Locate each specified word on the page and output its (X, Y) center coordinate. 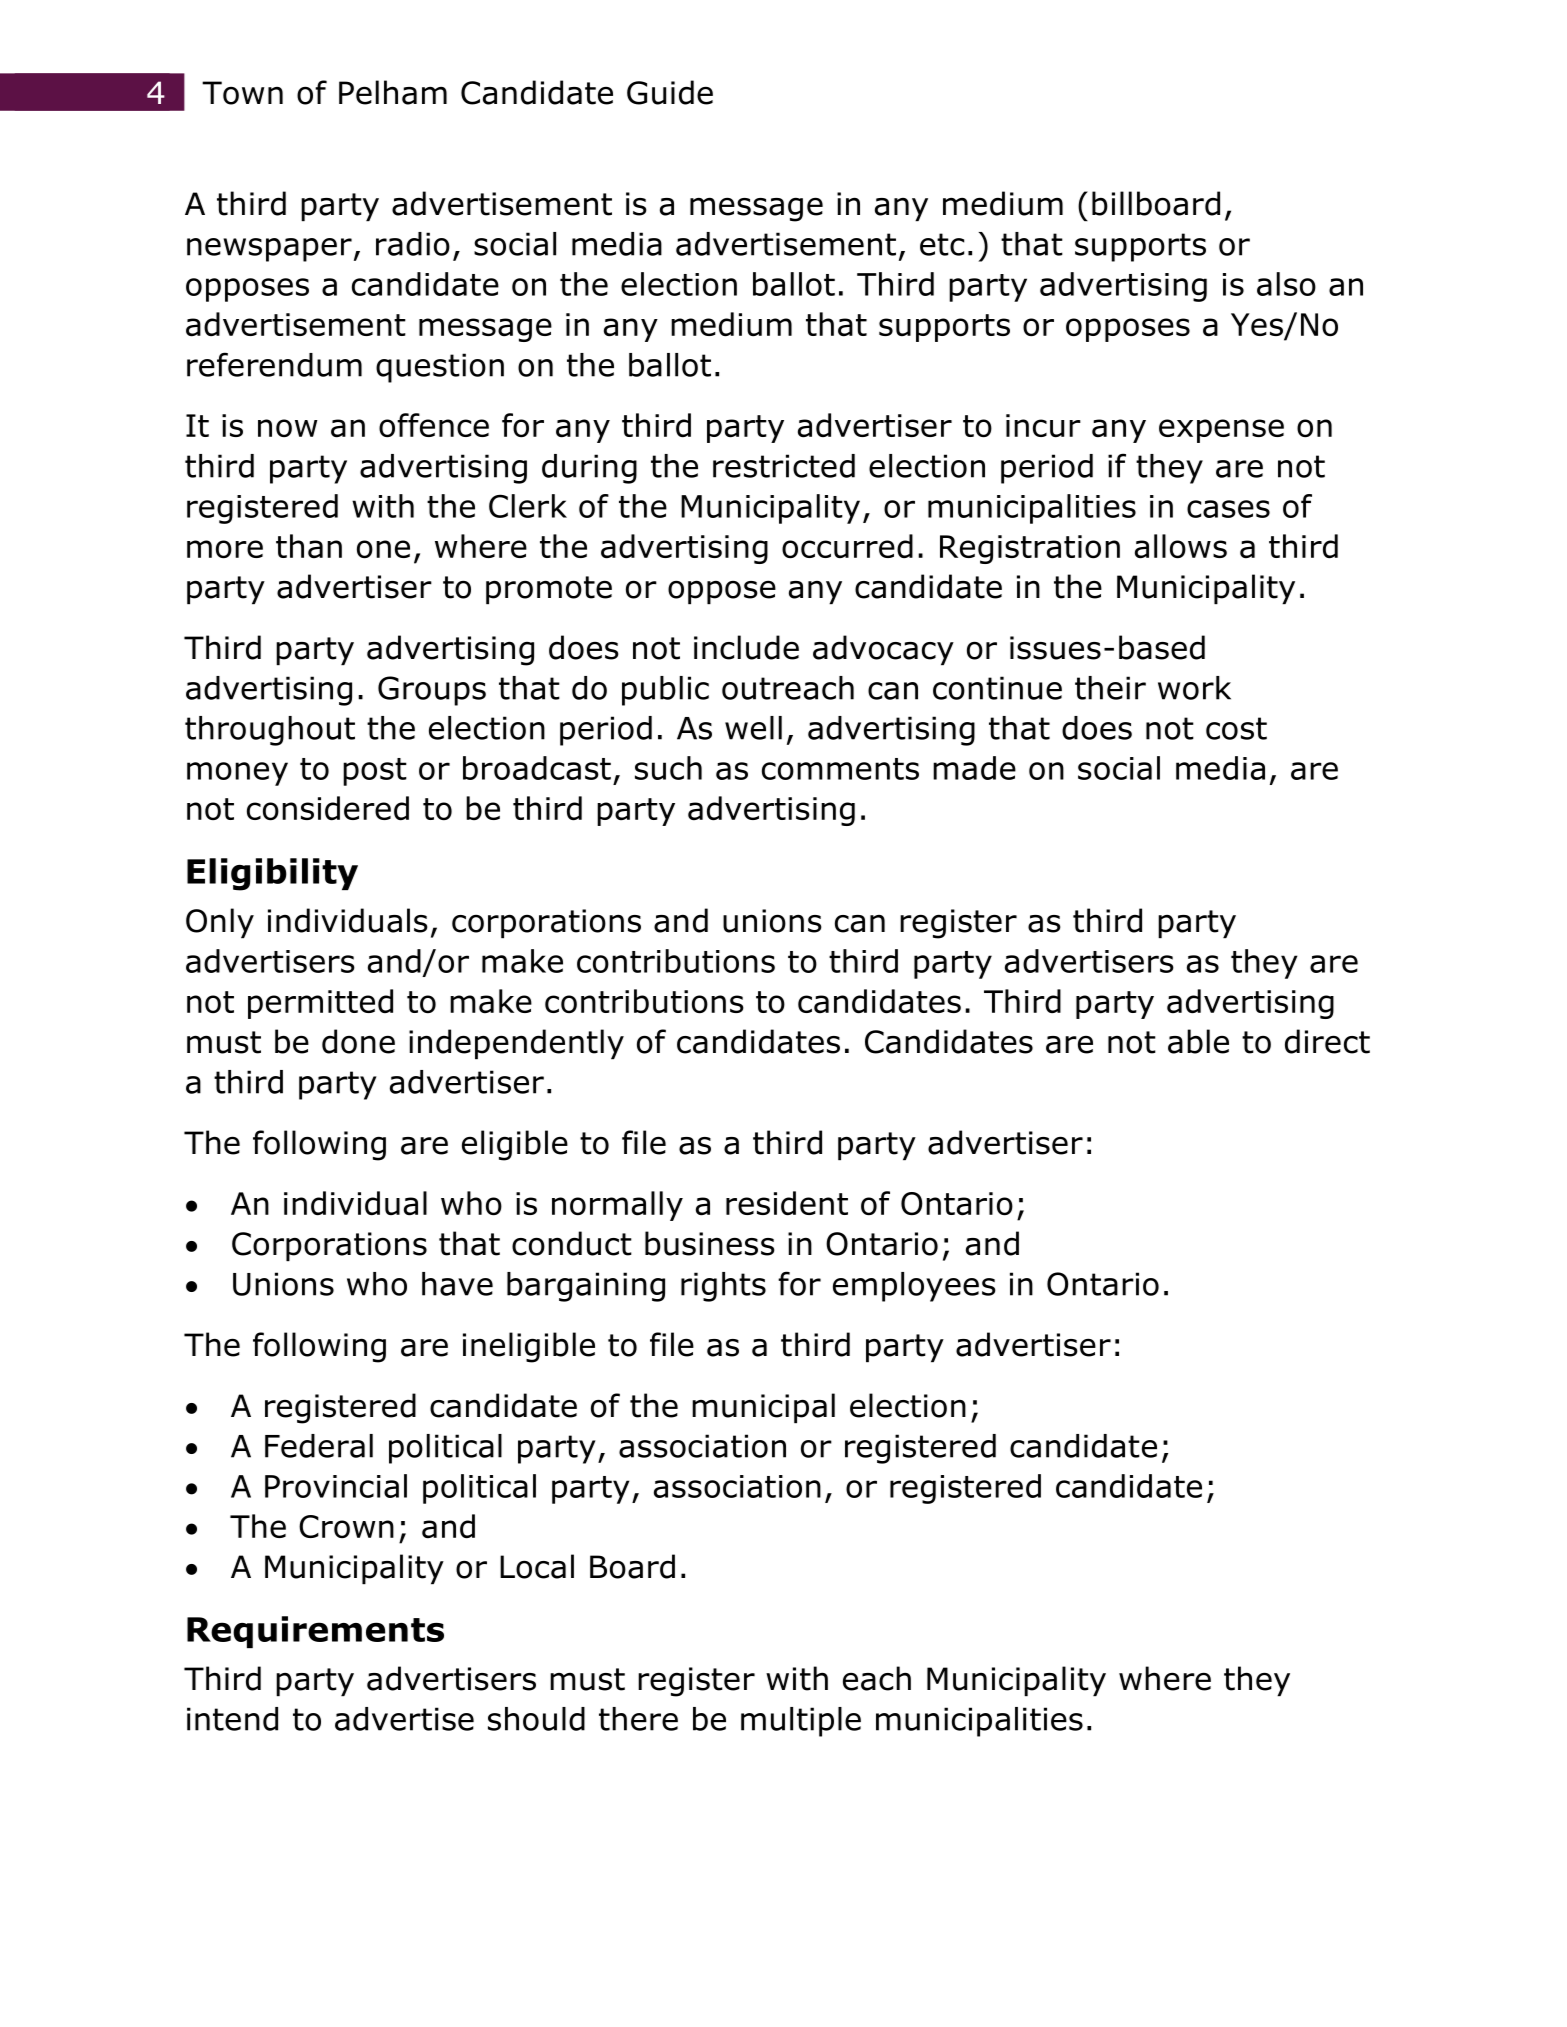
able (1198, 1041)
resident (787, 1203)
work (1194, 688)
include (746, 647)
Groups (432, 691)
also (1286, 284)
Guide (670, 92)
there (638, 1719)
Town (242, 93)
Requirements (315, 1632)
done (358, 1041)
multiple (801, 1722)
